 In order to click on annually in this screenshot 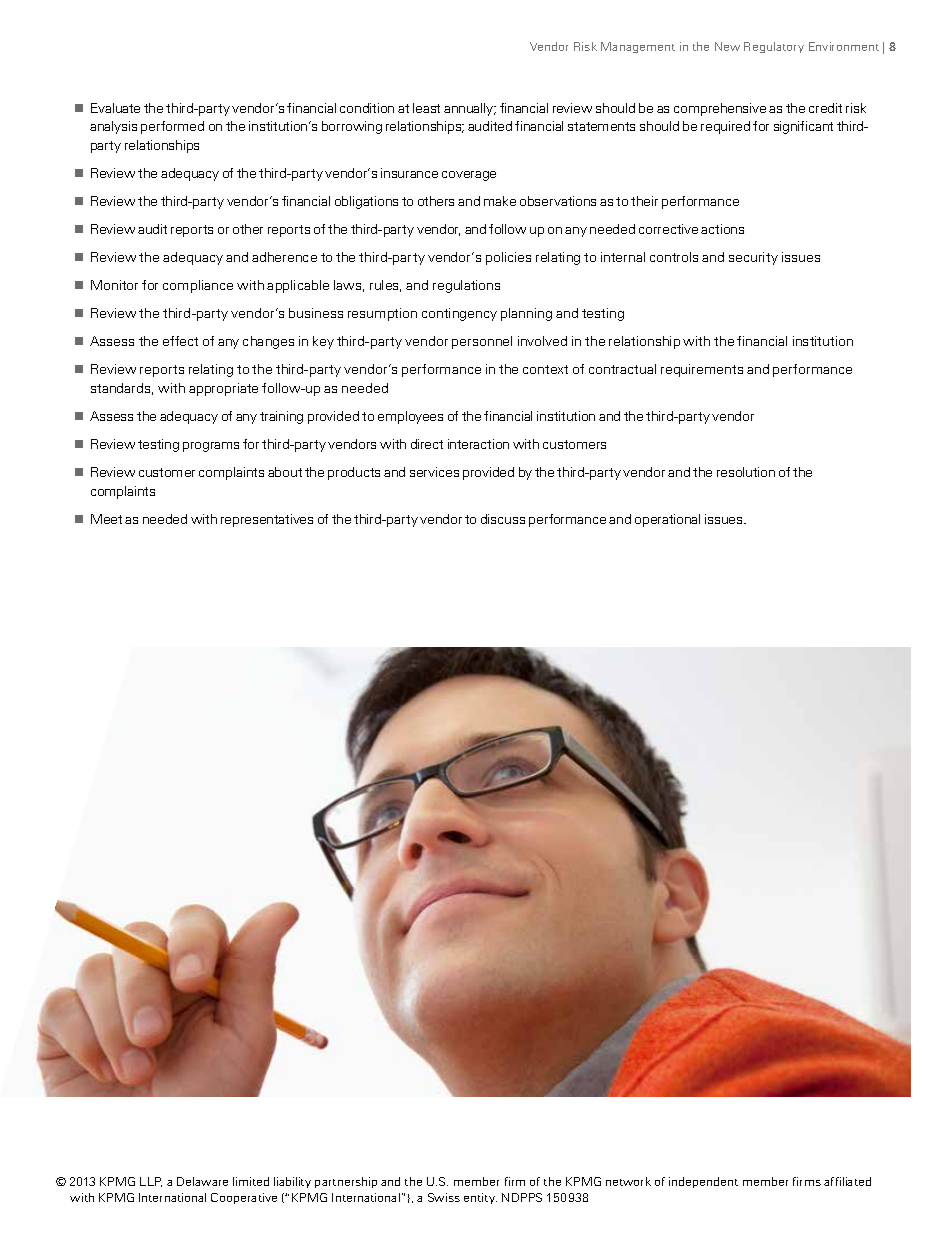, I will do `click(470, 109)`.
